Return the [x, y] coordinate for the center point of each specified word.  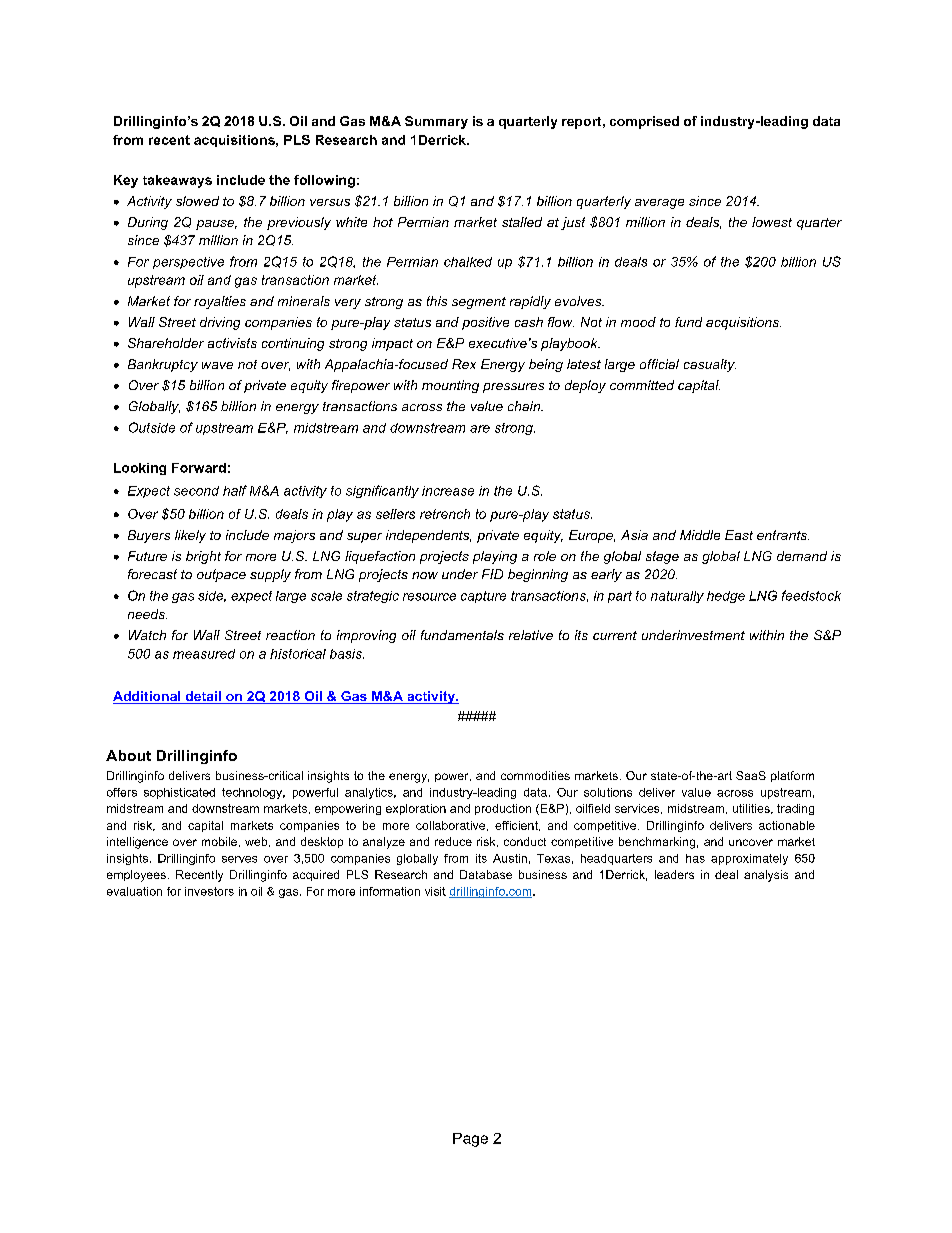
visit [435, 891]
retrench [445, 514]
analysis [766, 876]
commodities [535, 775]
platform [792, 776]
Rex [464, 364]
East [739, 535]
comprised [644, 122]
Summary [436, 122]
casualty [710, 365]
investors [209, 891]
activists [232, 343]
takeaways [177, 181]
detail [203, 697]
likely [190, 536]
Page [470, 1140]
